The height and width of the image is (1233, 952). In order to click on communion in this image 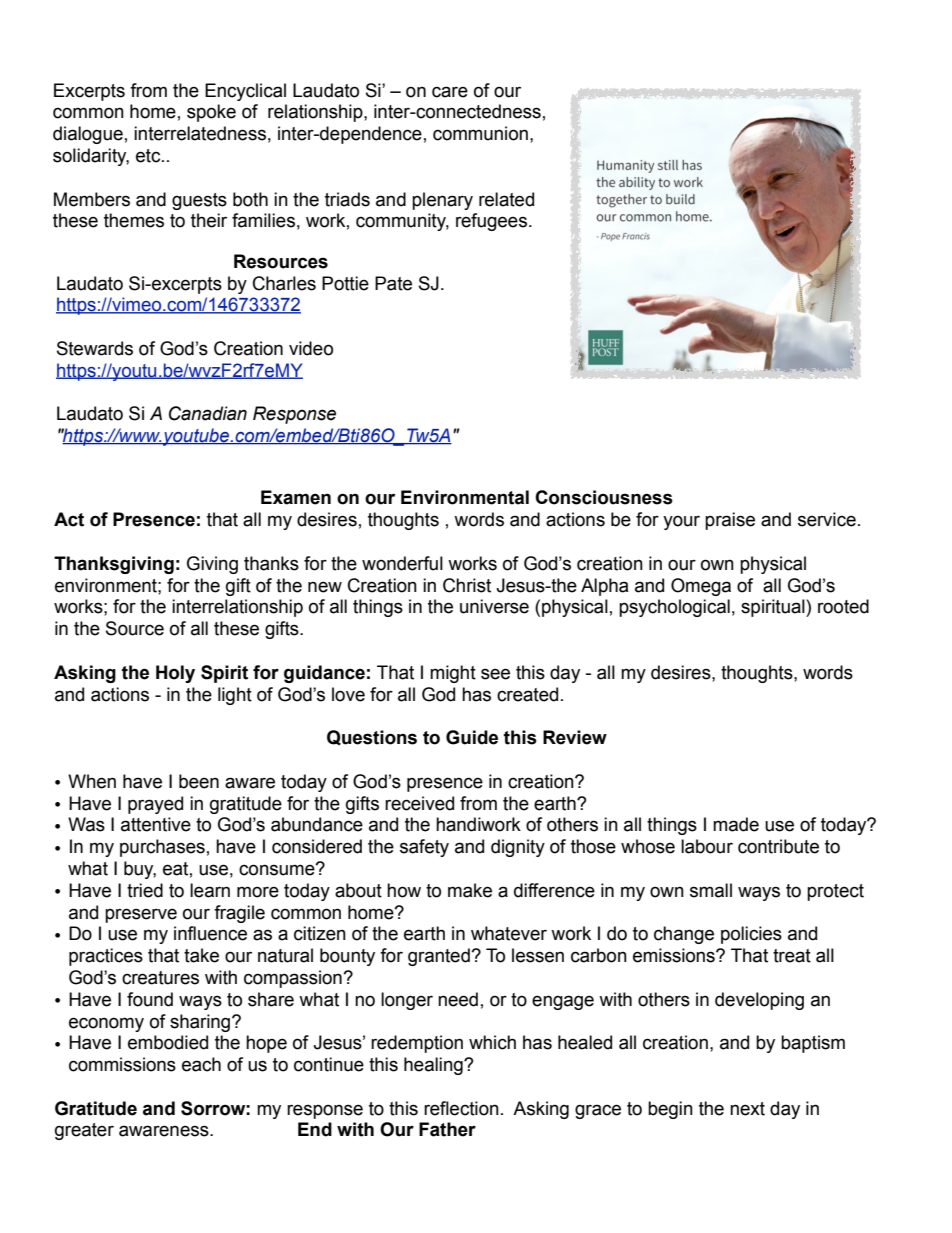, I will do `click(480, 133)`.
